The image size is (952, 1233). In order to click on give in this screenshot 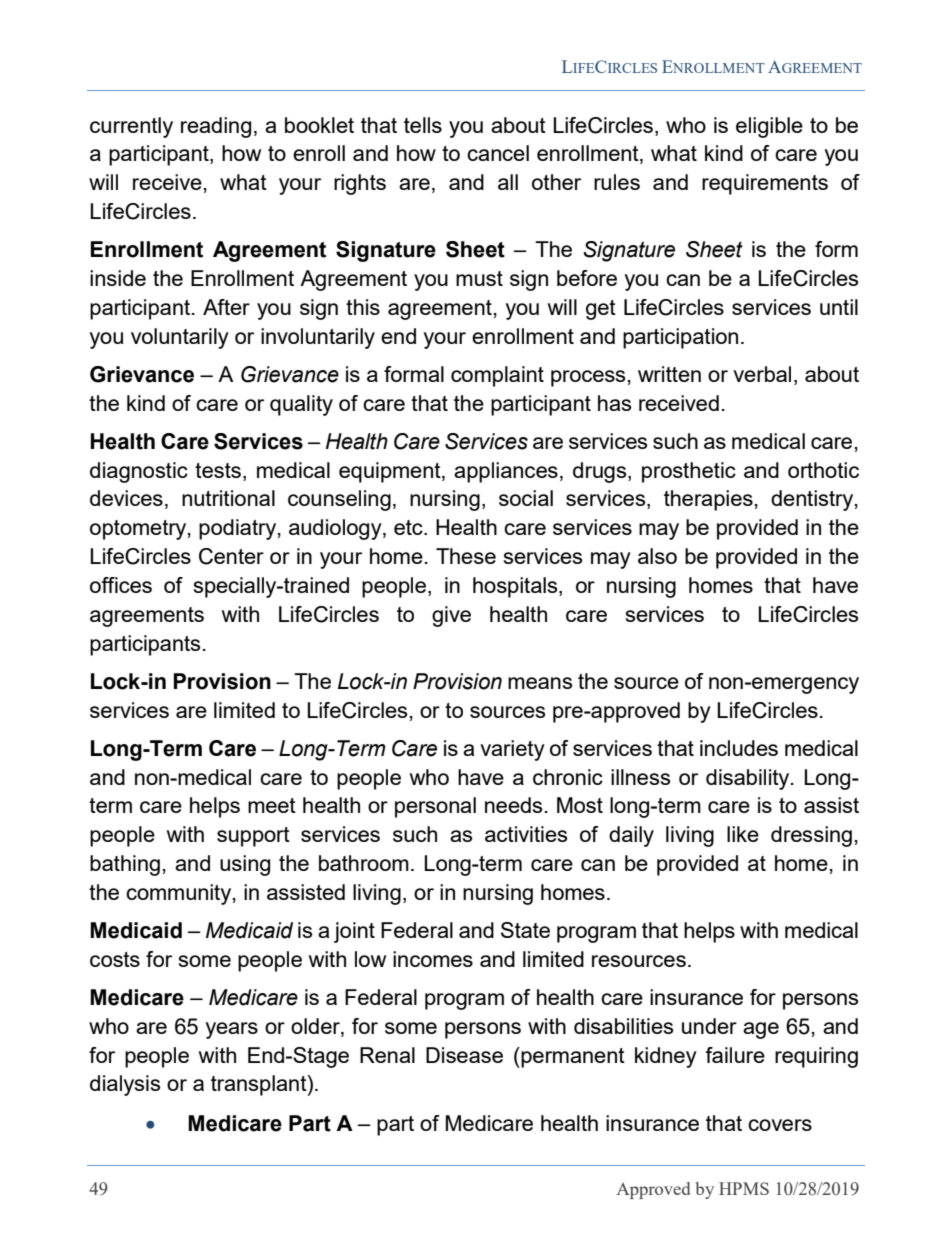, I will do `click(451, 616)`.
